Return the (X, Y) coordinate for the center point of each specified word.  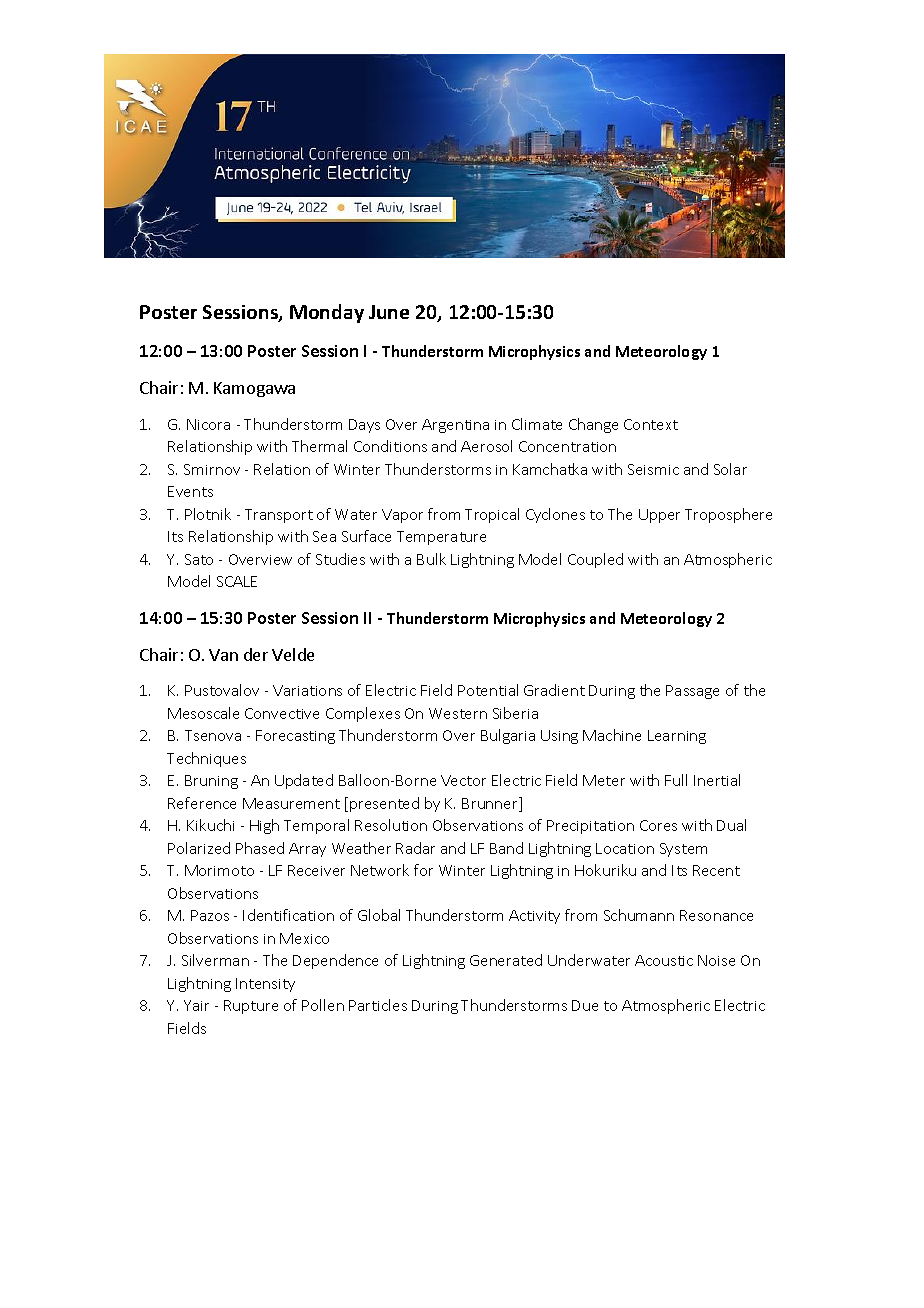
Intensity (265, 985)
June (389, 312)
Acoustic (664, 960)
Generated (506, 960)
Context (651, 424)
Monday (327, 313)
